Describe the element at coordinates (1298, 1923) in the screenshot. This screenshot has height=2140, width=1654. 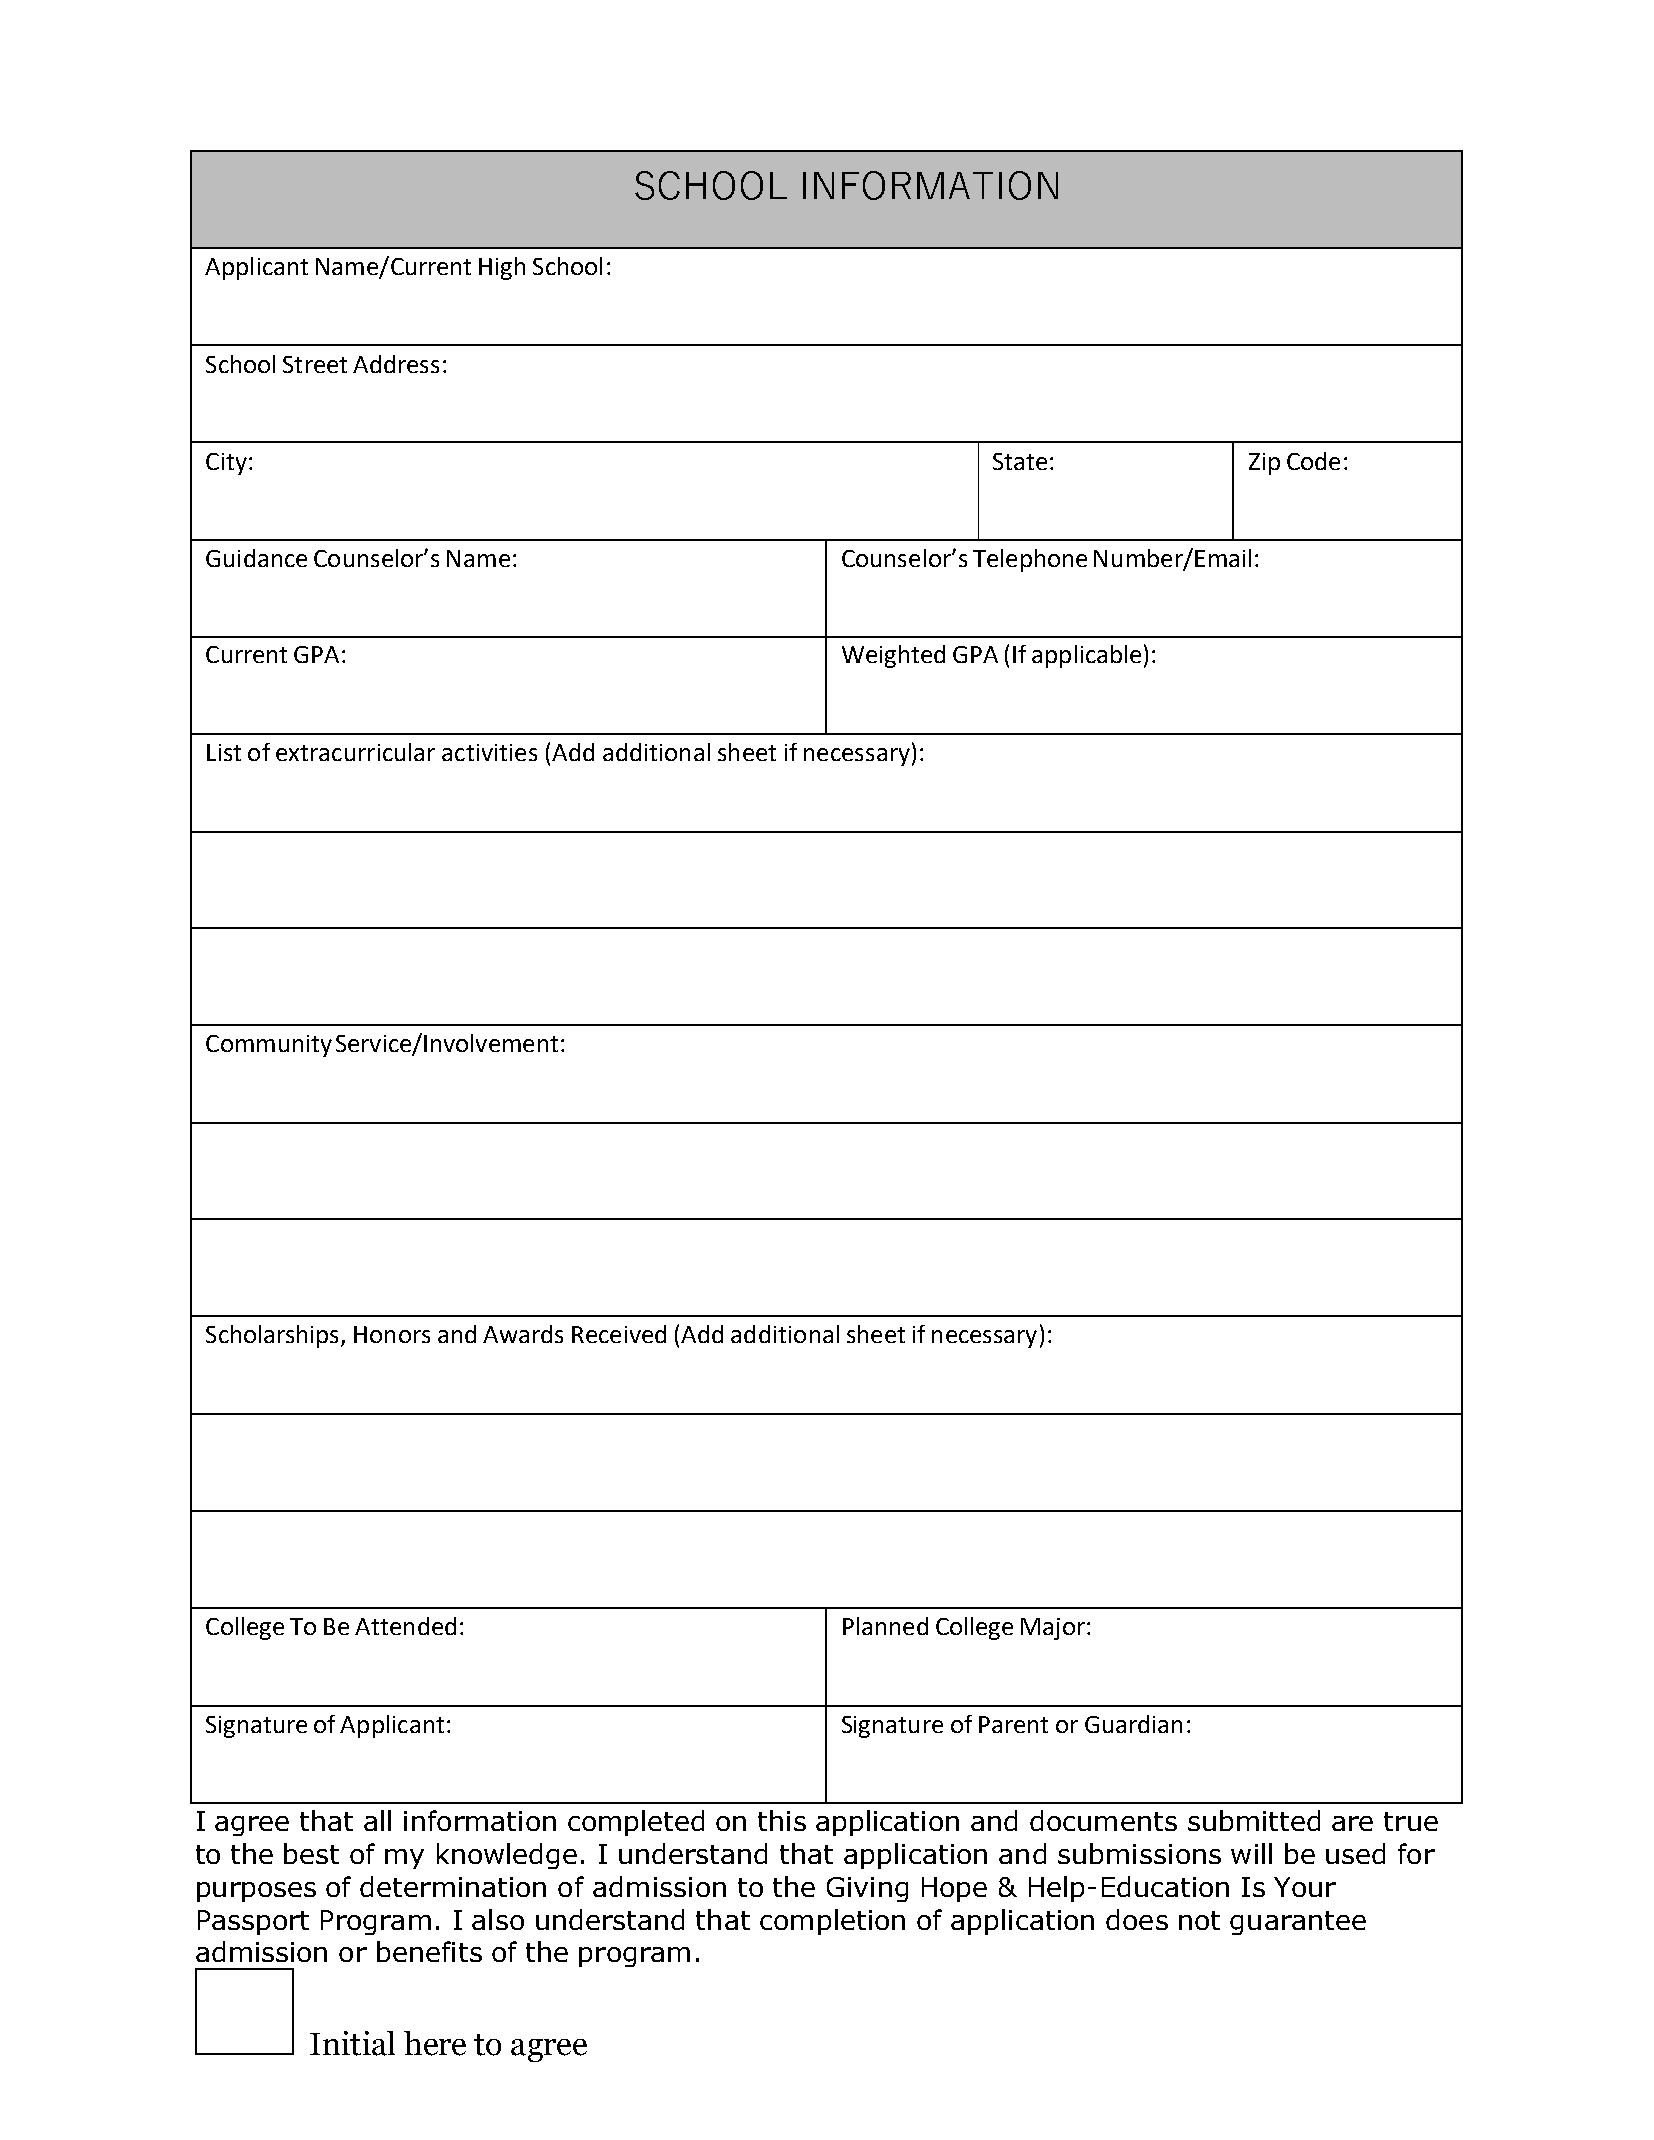
I see `guarantee` at that location.
